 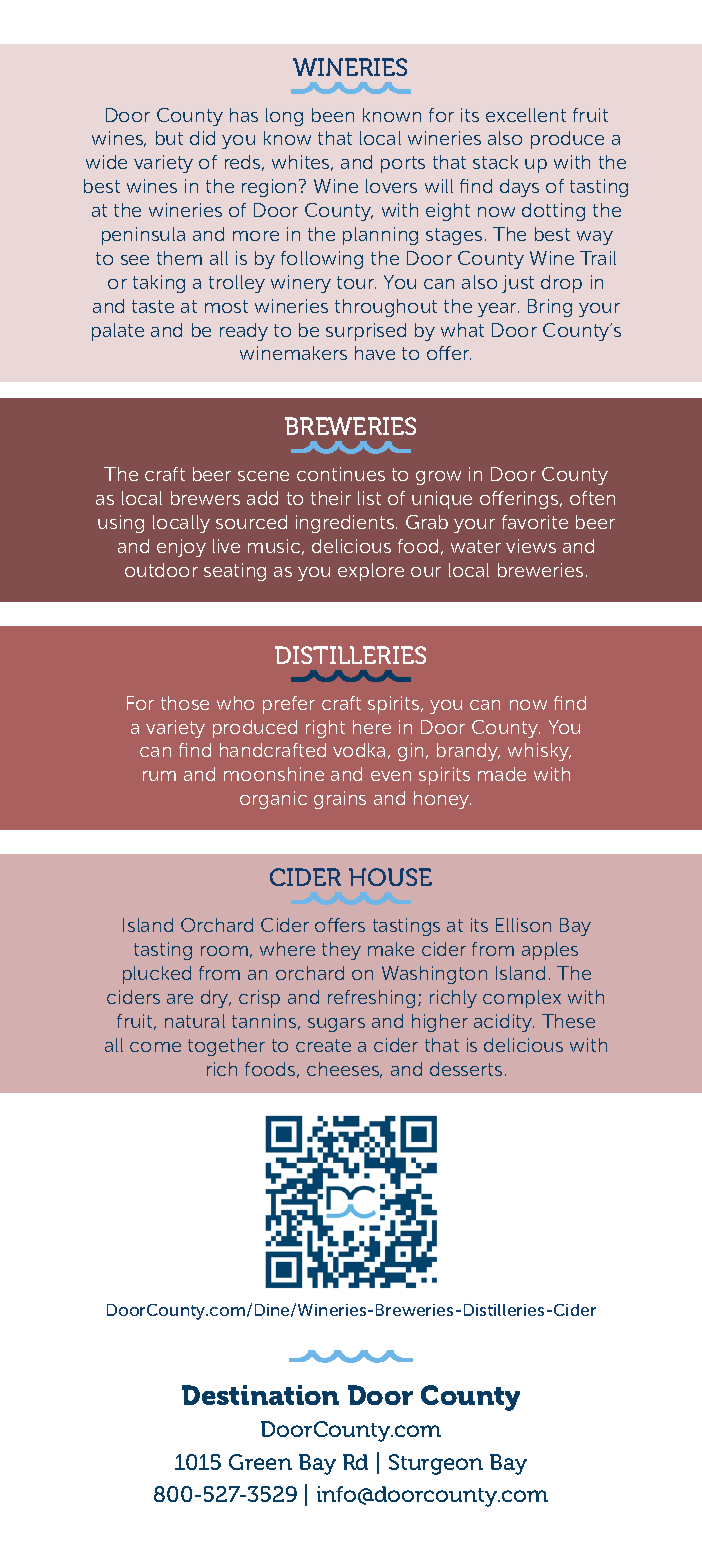 What do you see at coordinates (519, 188) in the image?
I see `days` at bounding box center [519, 188].
